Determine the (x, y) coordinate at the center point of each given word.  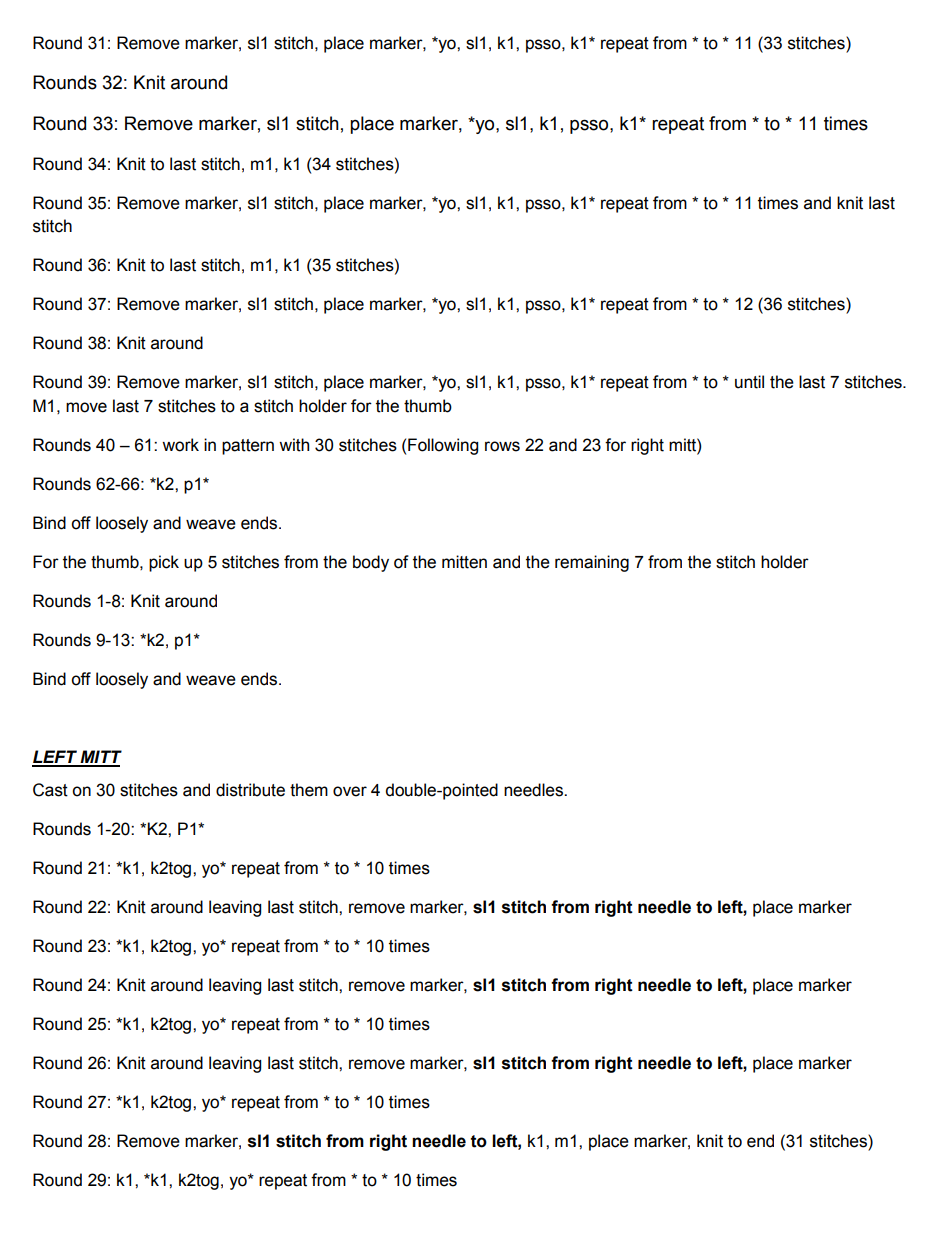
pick (164, 563)
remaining (592, 563)
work (180, 445)
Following (443, 446)
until (749, 382)
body (371, 563)
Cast (50, 790)
